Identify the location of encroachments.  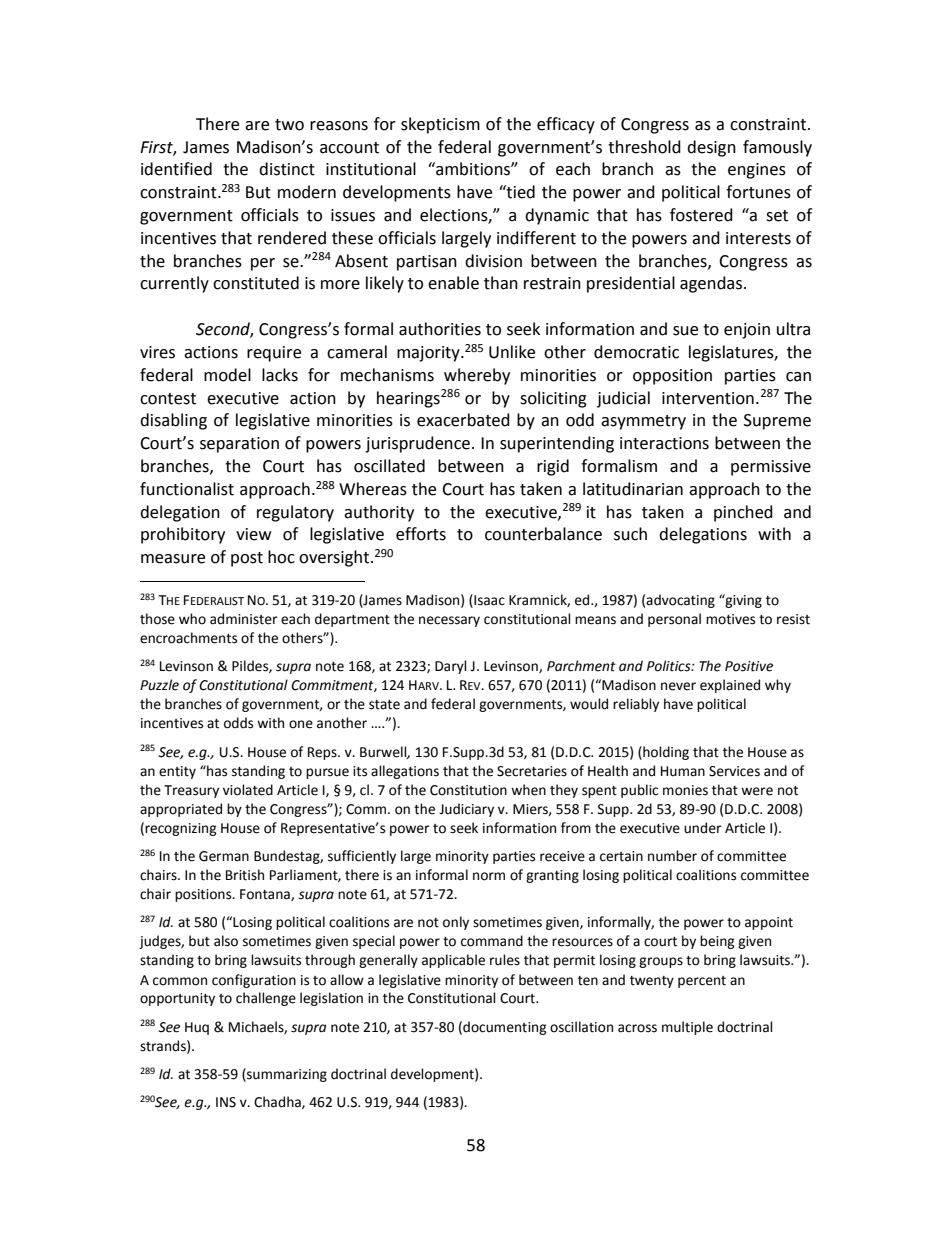
(188, 638).
